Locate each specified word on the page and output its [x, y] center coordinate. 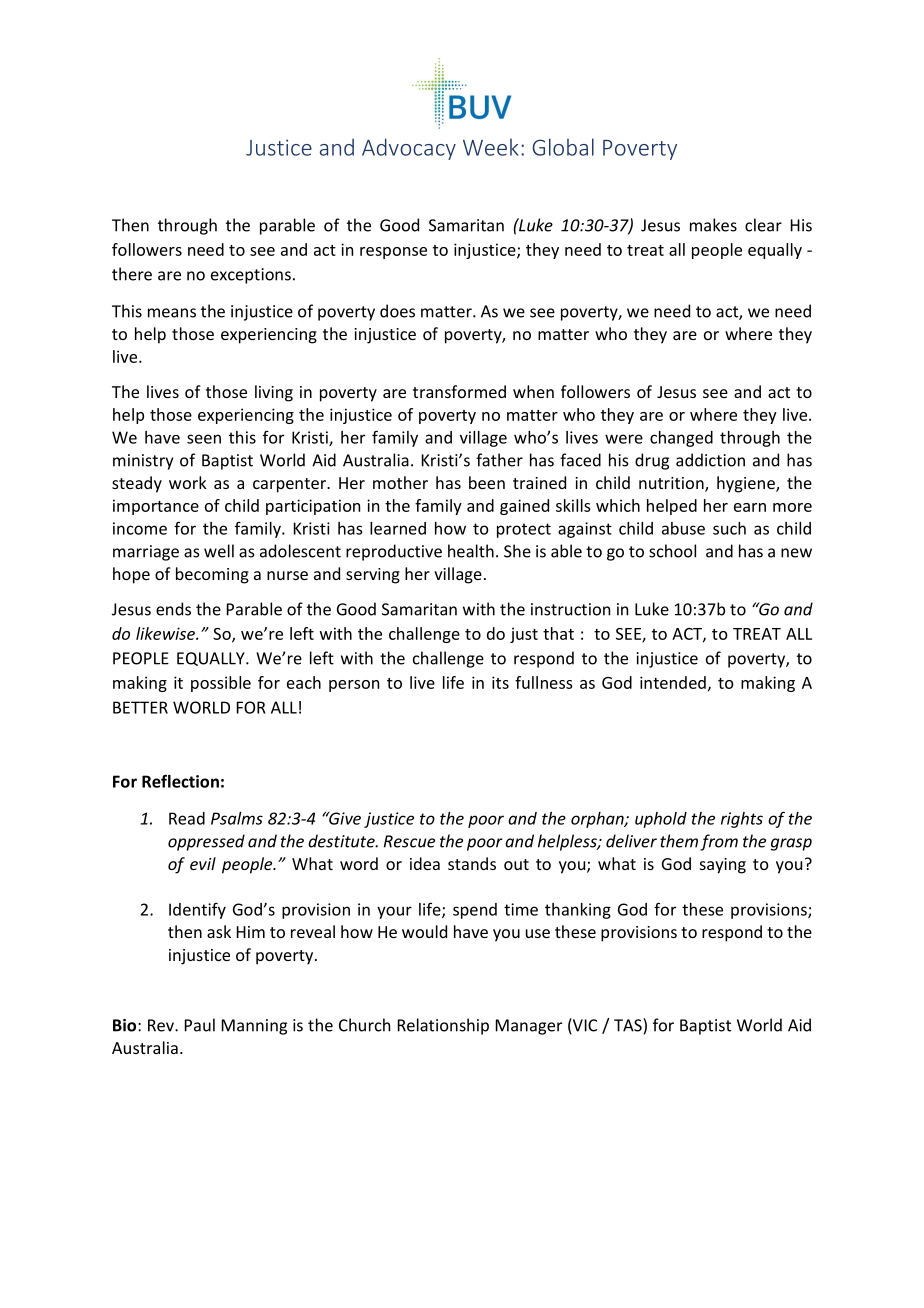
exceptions [251, 276]
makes [713, 225]
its [500, 682]
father [499, 460]
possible [221, 684]
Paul [200, 1025]
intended [673, 682]
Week [491, 147]
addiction [710, 460]
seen [204, 439]
